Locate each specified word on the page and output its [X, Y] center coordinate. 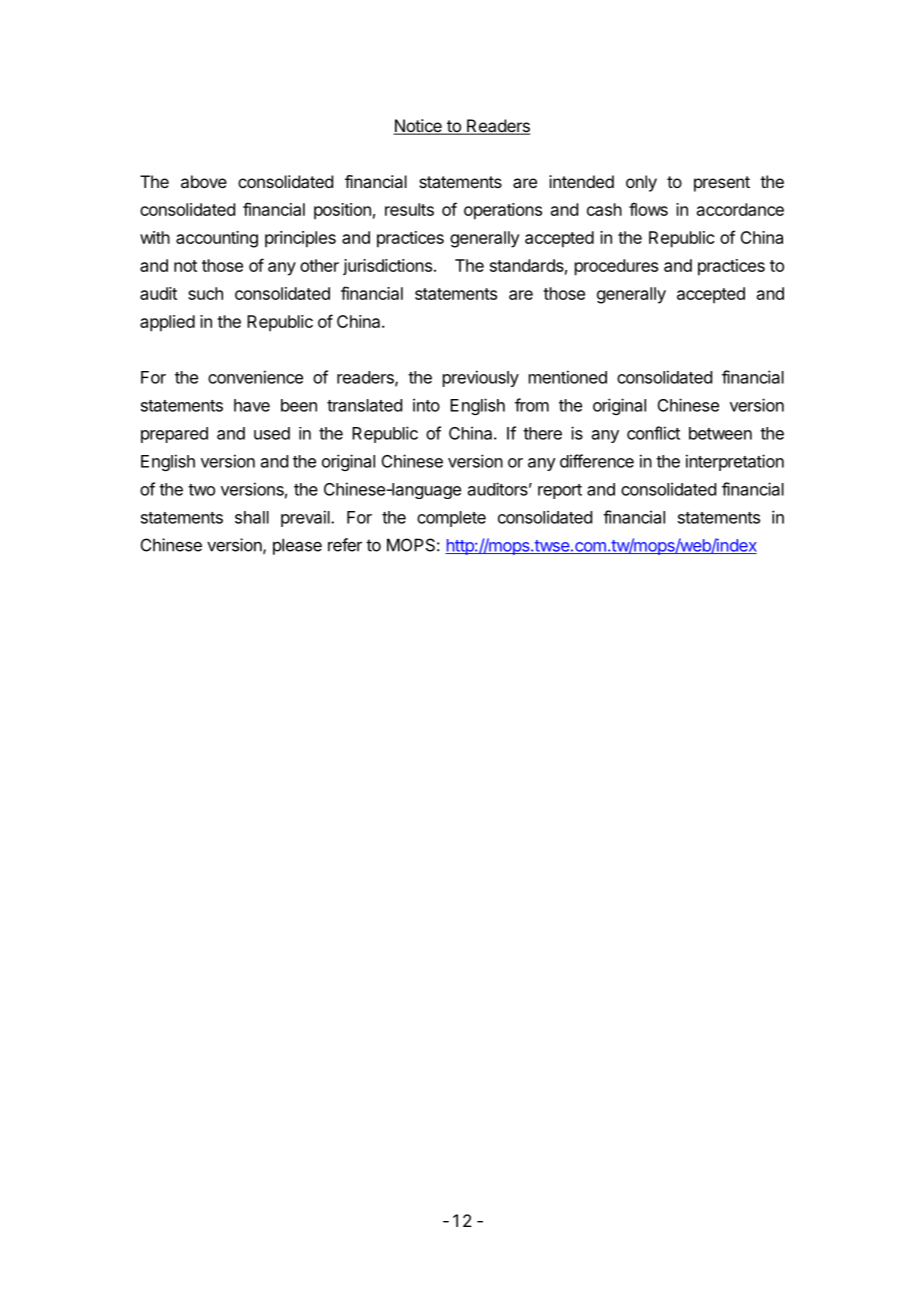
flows [648, 209]
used [272, 433]
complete [451, 519]
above [204, 181]
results [409, 209]
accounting [217, 239]
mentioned [568, 377]
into [426, 405]
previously [481, 378]
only [641, 183]
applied [167, 323]
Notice [418, 127]
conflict [653, 433]
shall [252, 517]
